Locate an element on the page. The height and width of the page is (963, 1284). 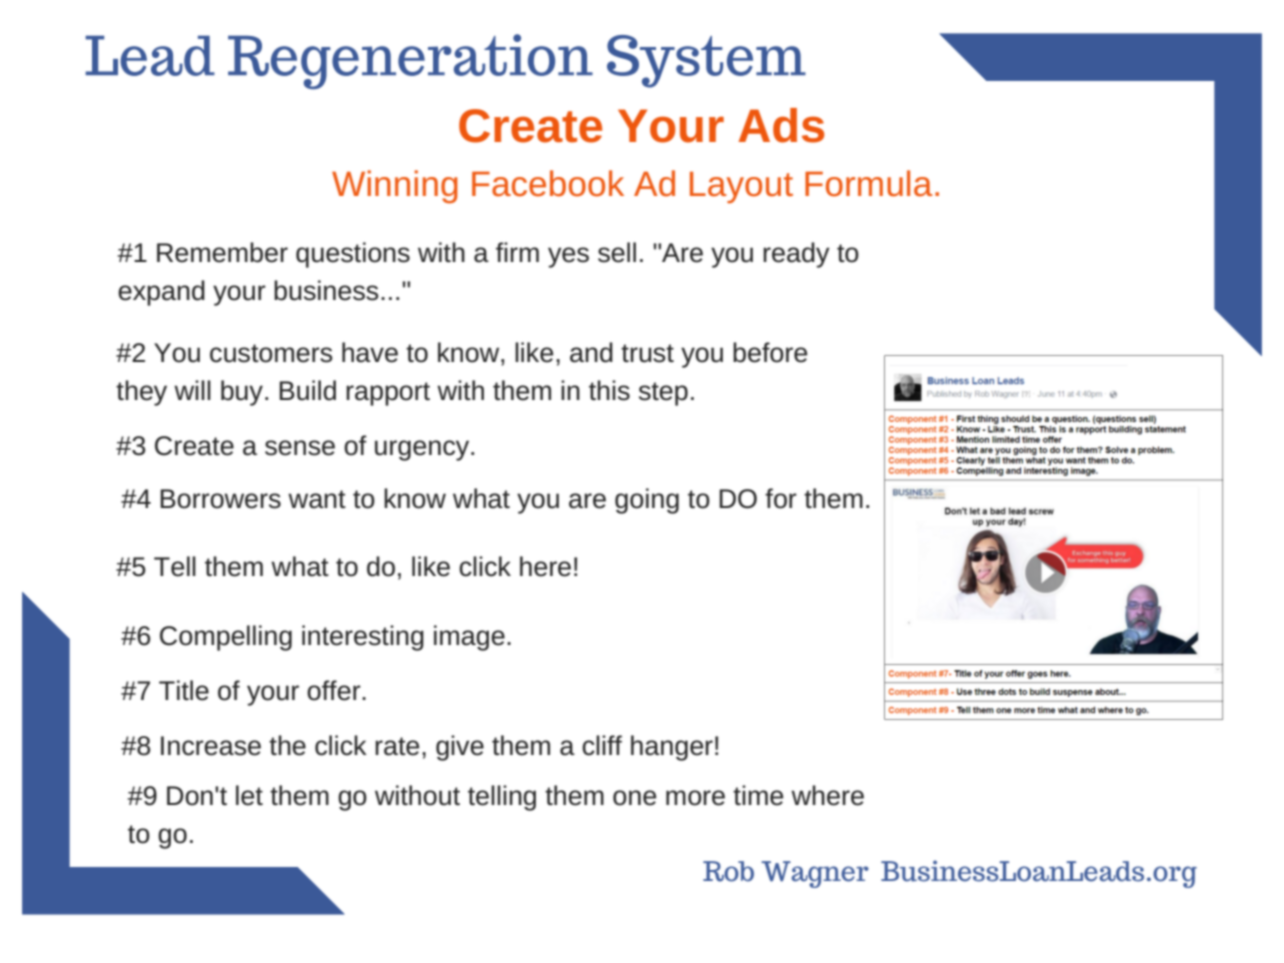
let is located at coordinates (249, 795).
